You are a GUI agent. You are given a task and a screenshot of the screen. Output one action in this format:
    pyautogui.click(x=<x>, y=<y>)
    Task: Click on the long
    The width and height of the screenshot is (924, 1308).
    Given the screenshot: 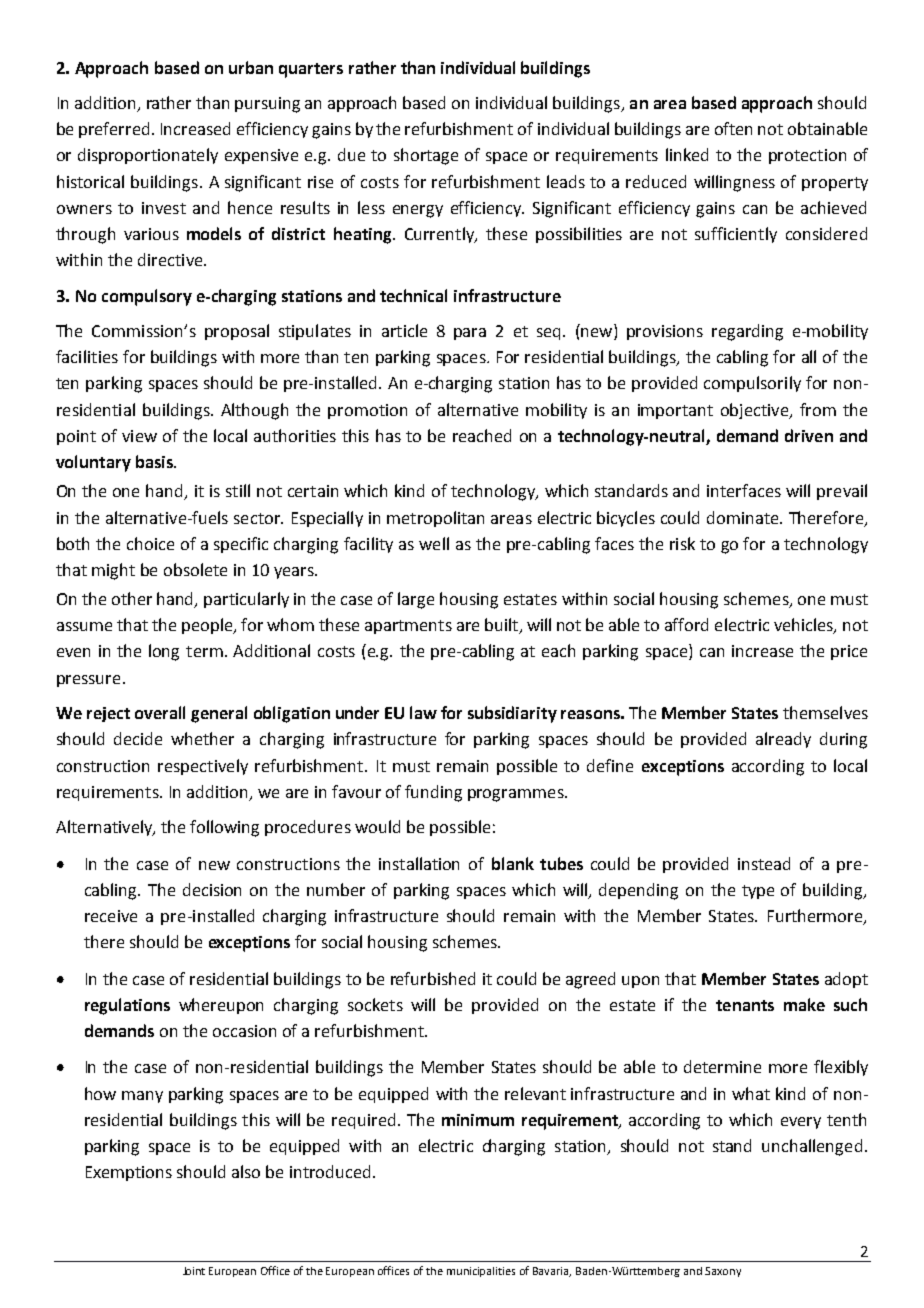 What is the action you would take?
    pyautogui.click(x=164, y=652)
